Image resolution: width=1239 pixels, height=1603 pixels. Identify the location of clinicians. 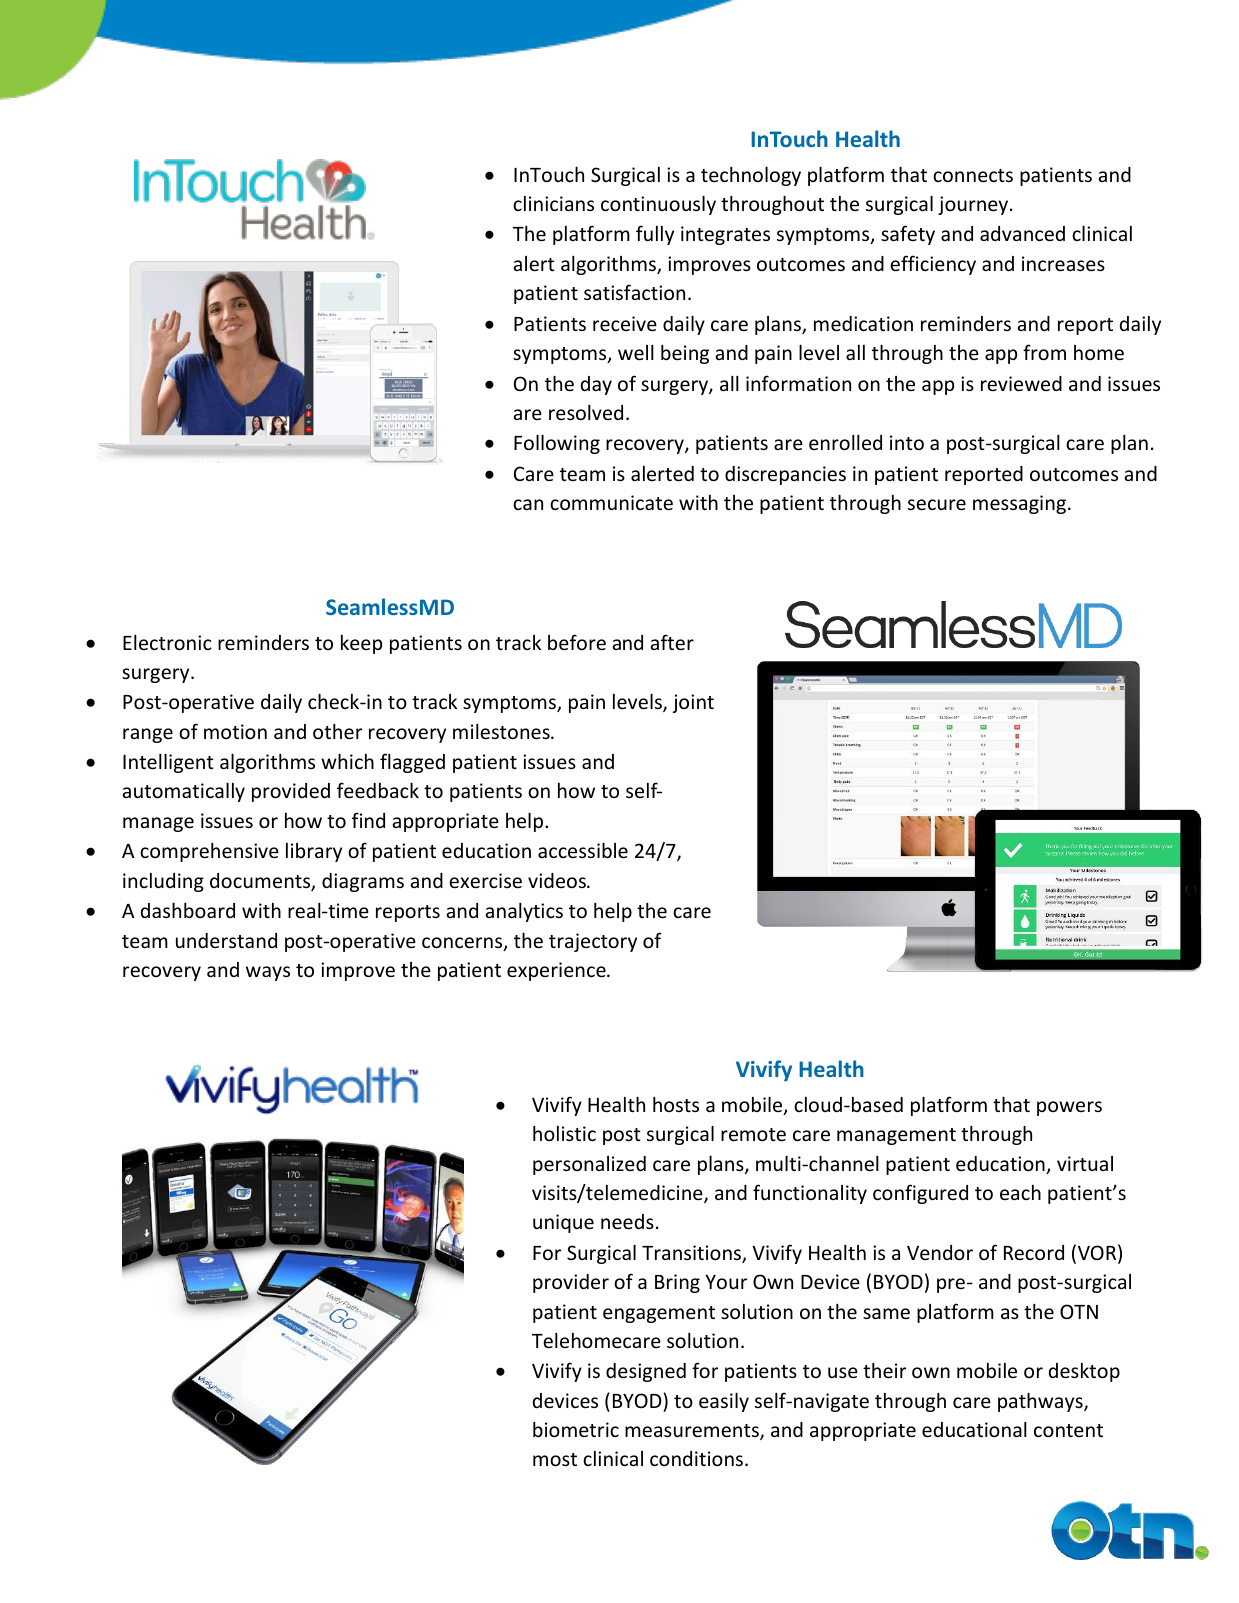
(553, 203).
